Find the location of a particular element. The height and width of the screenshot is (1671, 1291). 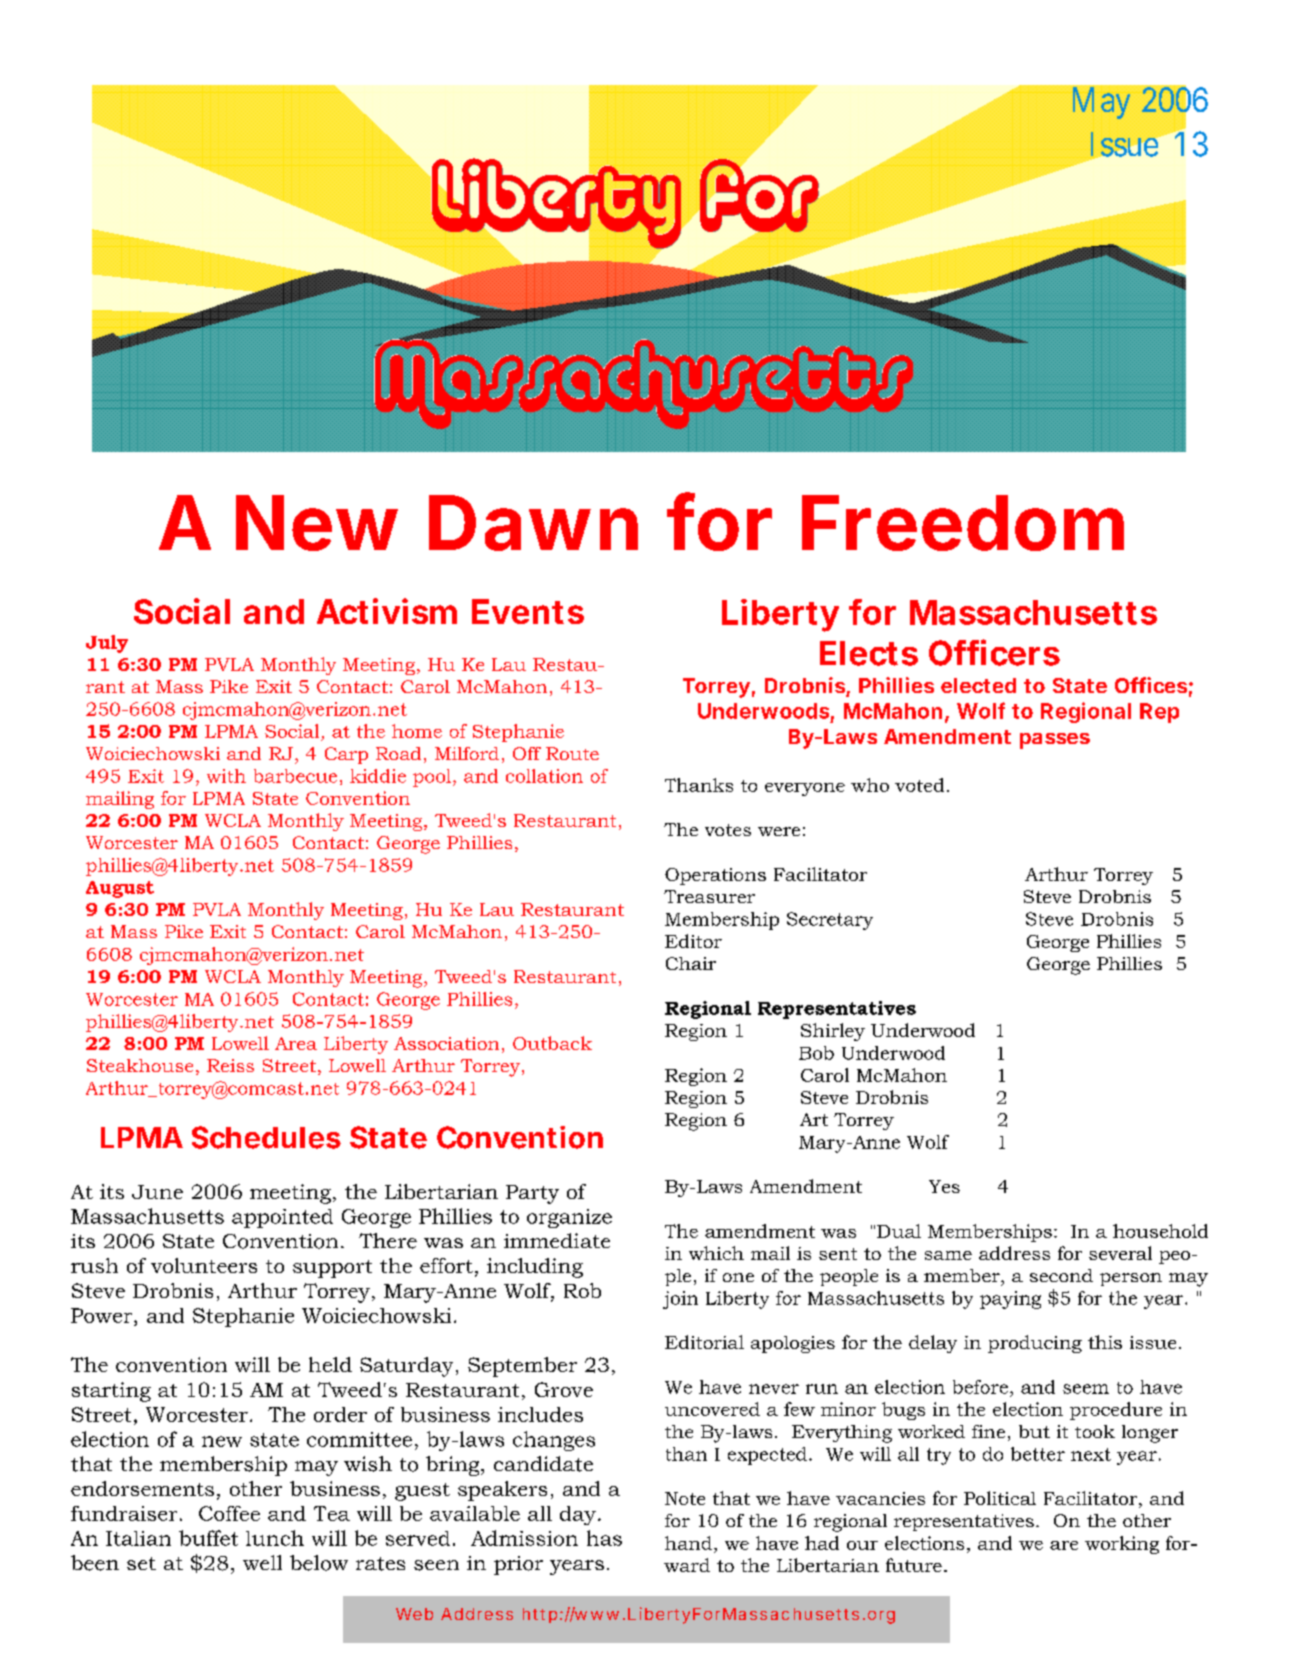

Reiss is located at coordinates (230, 1065).
